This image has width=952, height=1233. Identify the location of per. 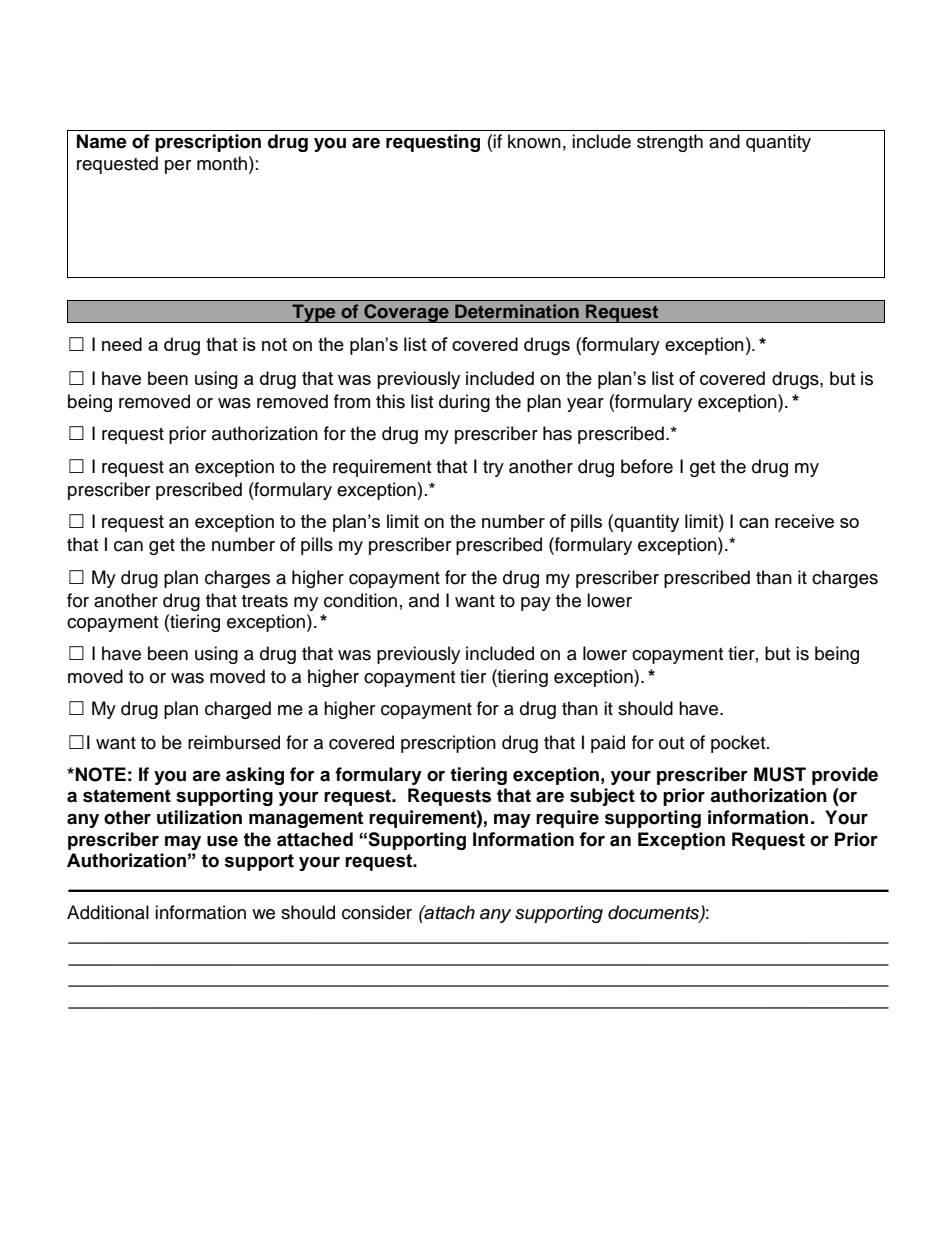
(178, 167).
